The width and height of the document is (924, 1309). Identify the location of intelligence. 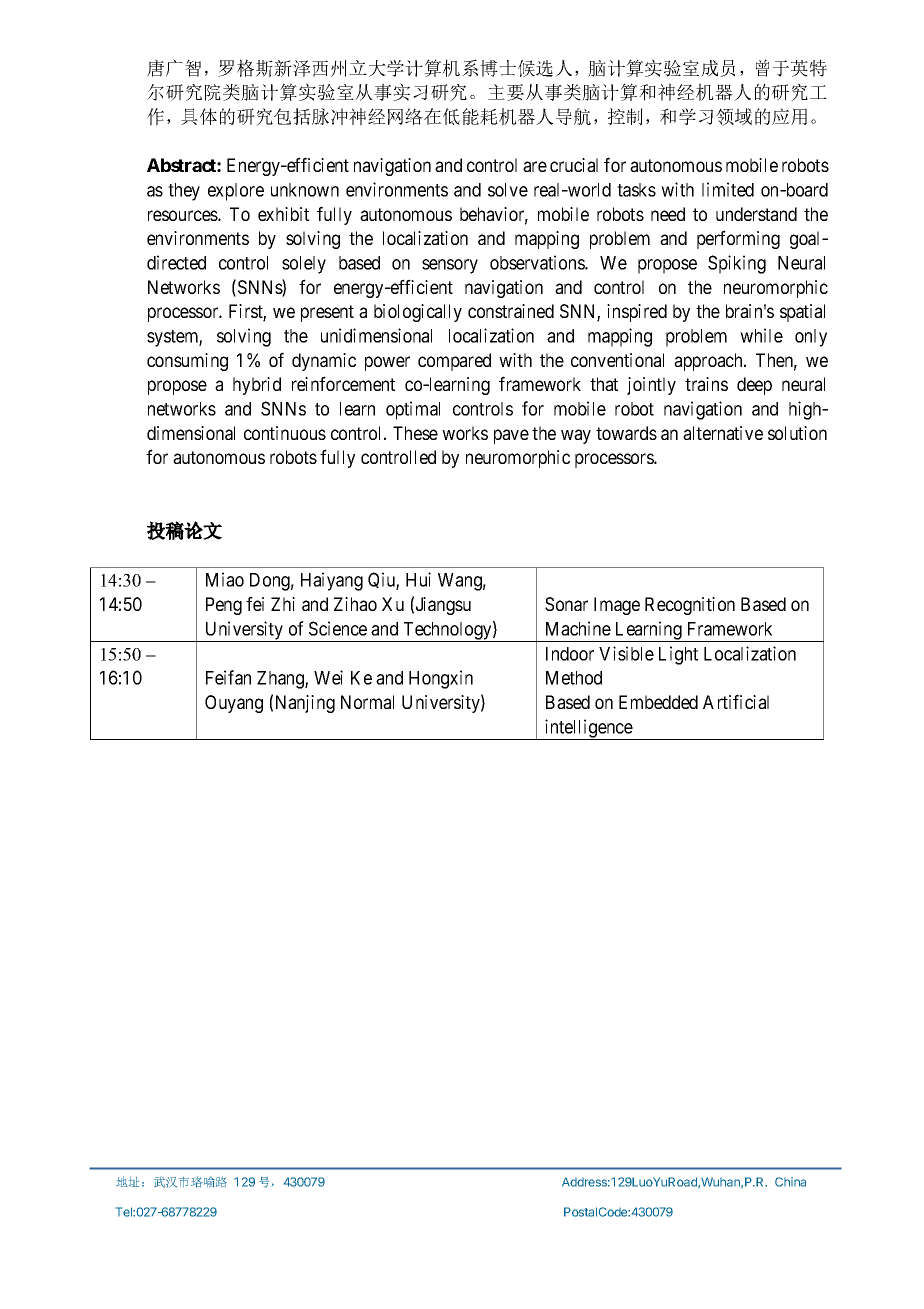
(588, 729).
